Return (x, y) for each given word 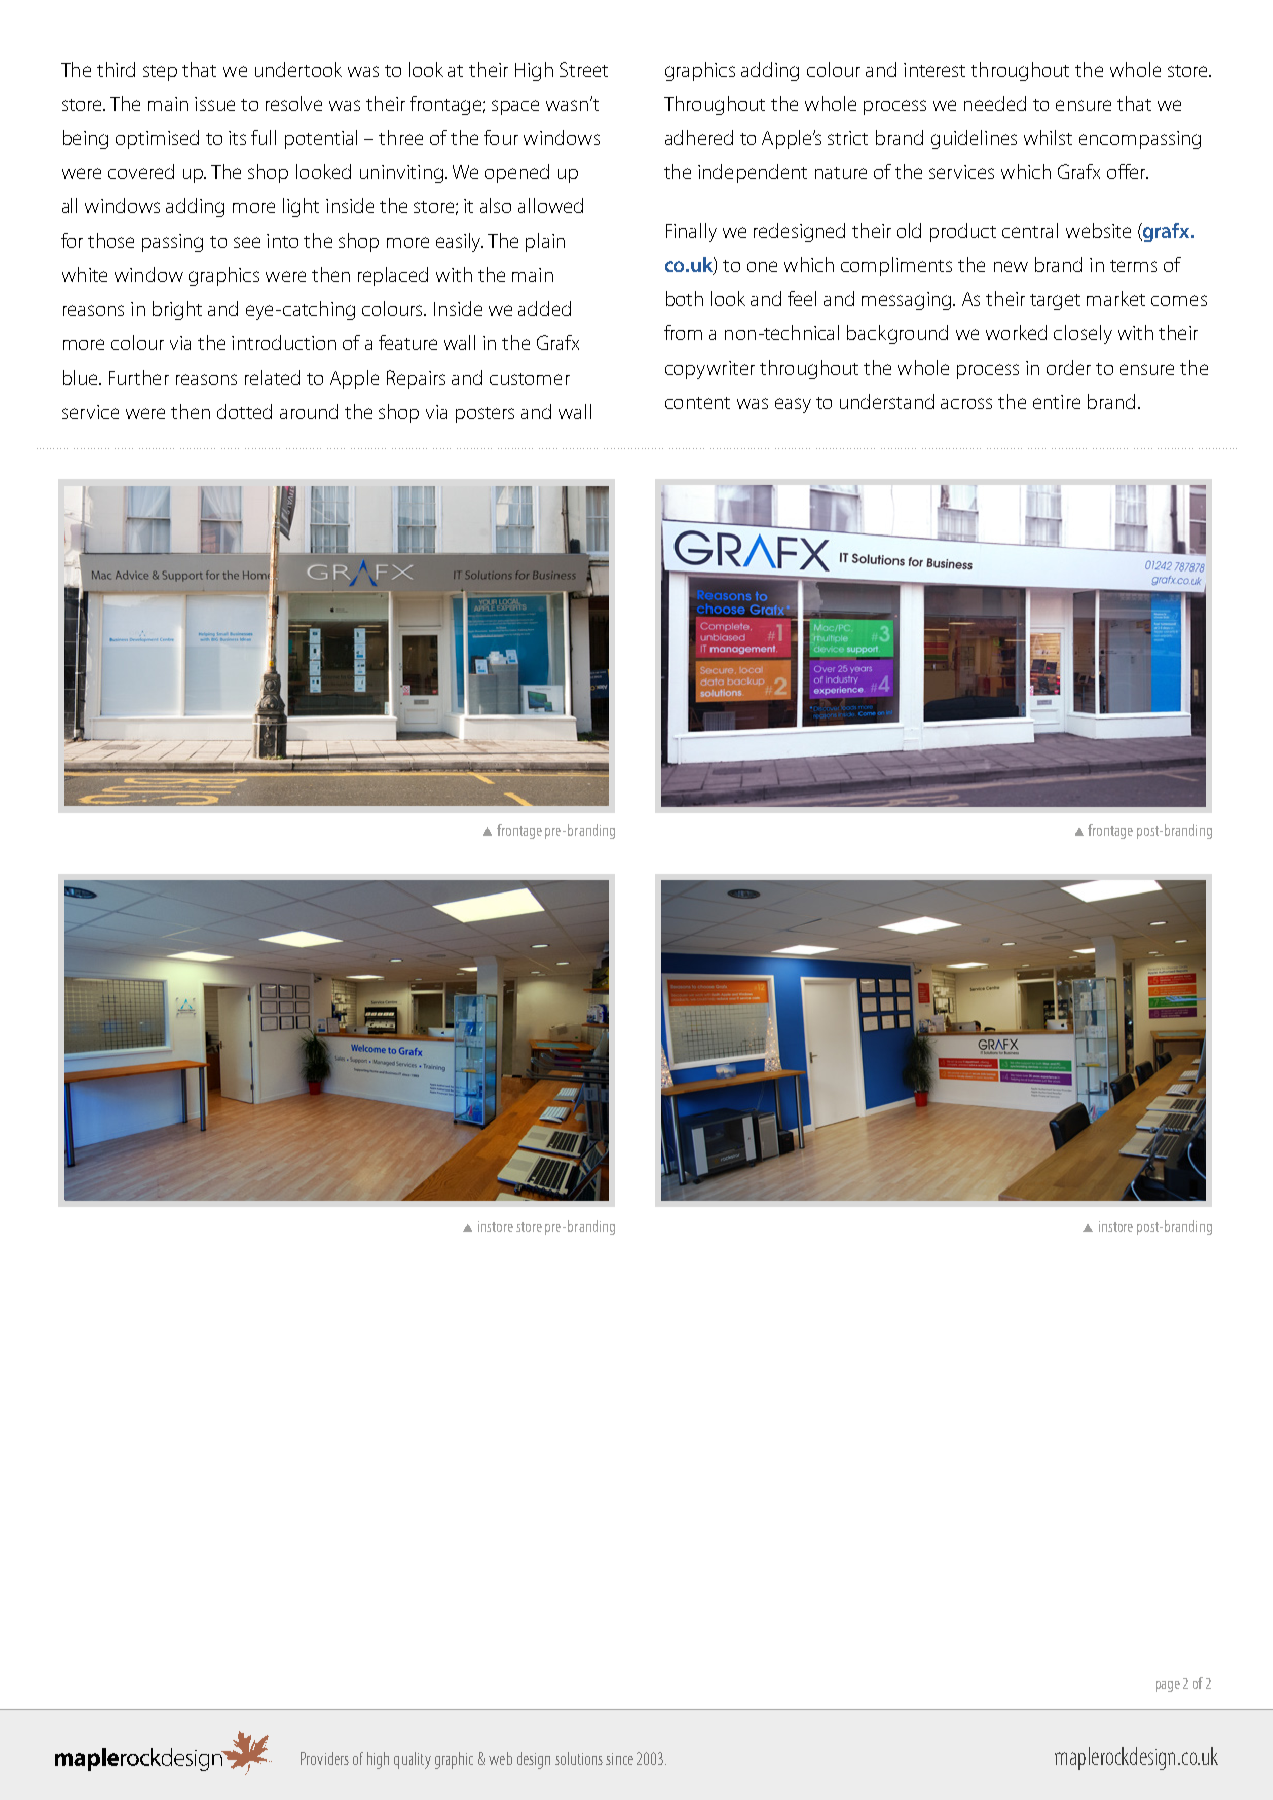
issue (215, 104)
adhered (699, 137)
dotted (244, 411)
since (619, 1759)
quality (412, 1760)
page (1168, 1686)
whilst (1048, 137)
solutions (579, 1758)
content (697, 403)
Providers (325, 1758)
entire (1056, 402)
